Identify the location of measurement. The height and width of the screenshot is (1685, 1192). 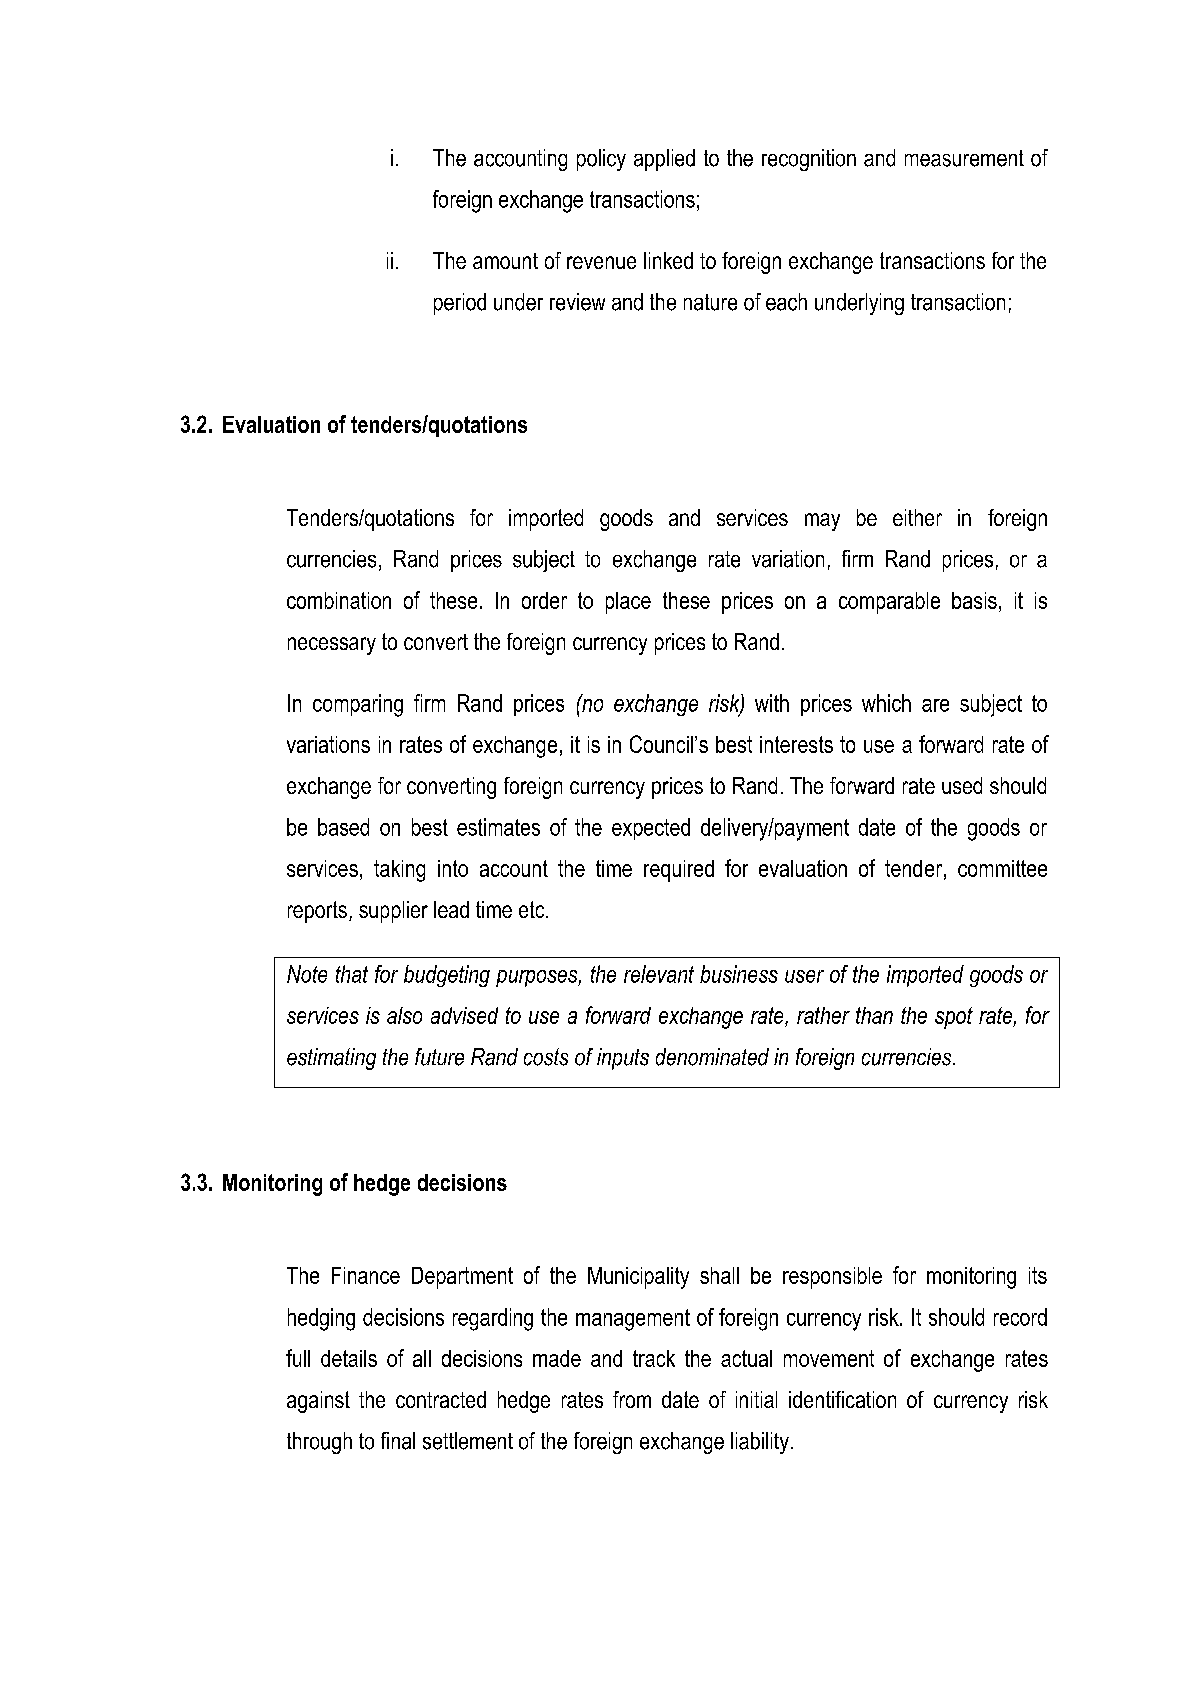
(964, 158).
